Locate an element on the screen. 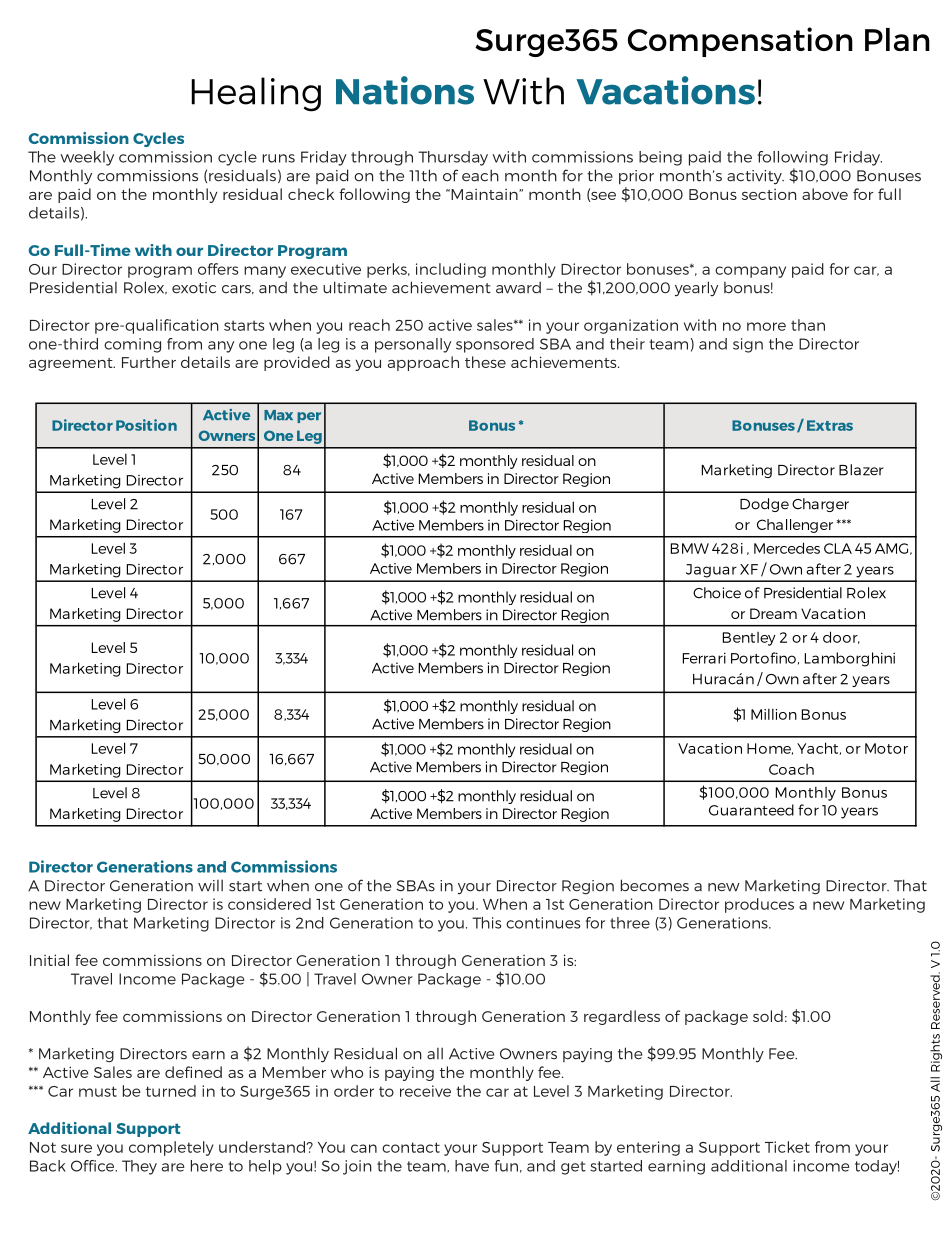  completely is located at coordinates (171, 1148).
